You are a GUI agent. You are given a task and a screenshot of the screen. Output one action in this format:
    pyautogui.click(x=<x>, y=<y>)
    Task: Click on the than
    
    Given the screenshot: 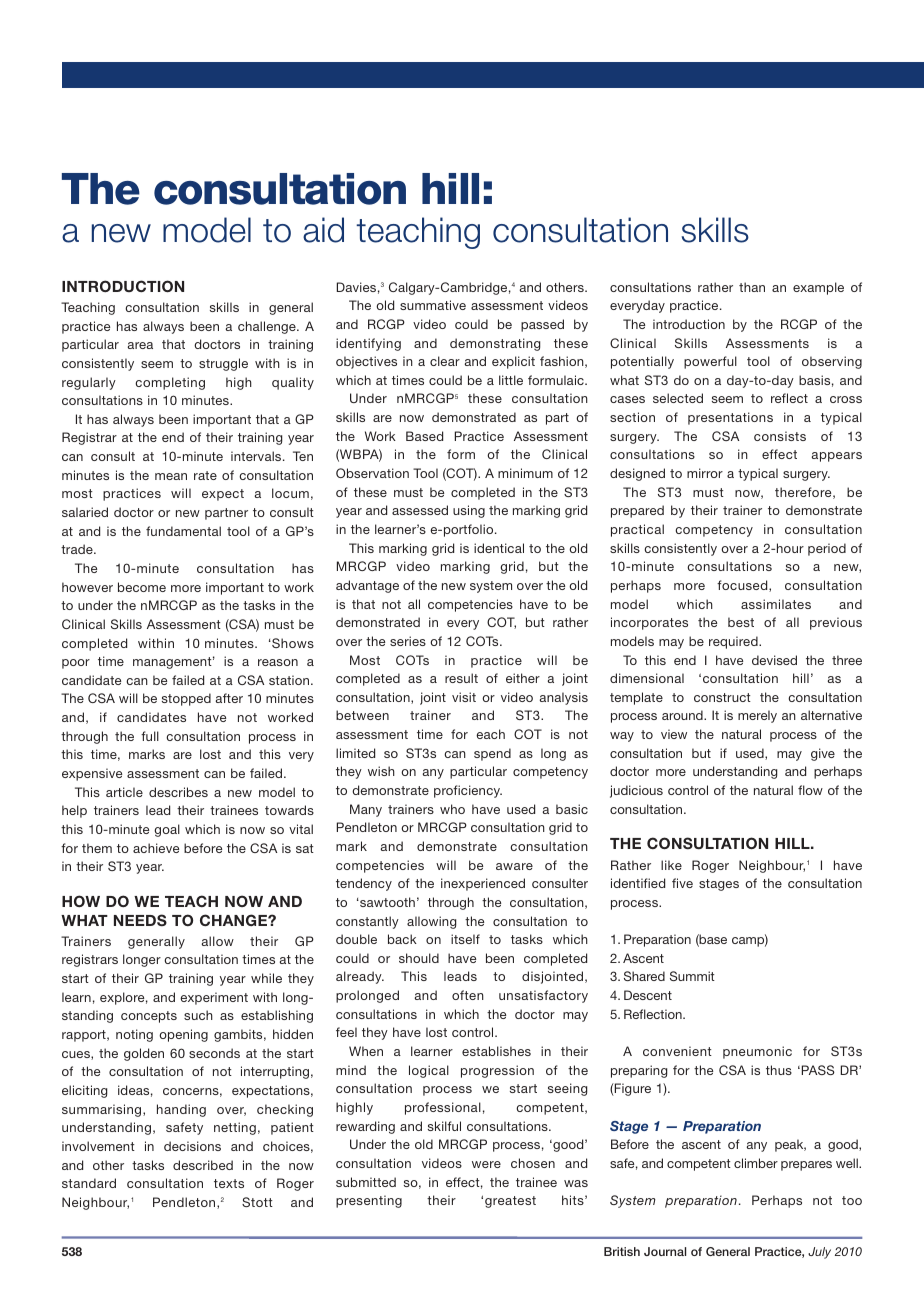 What is the action you would take?
    pyautogui.click(x=752, y=287)
